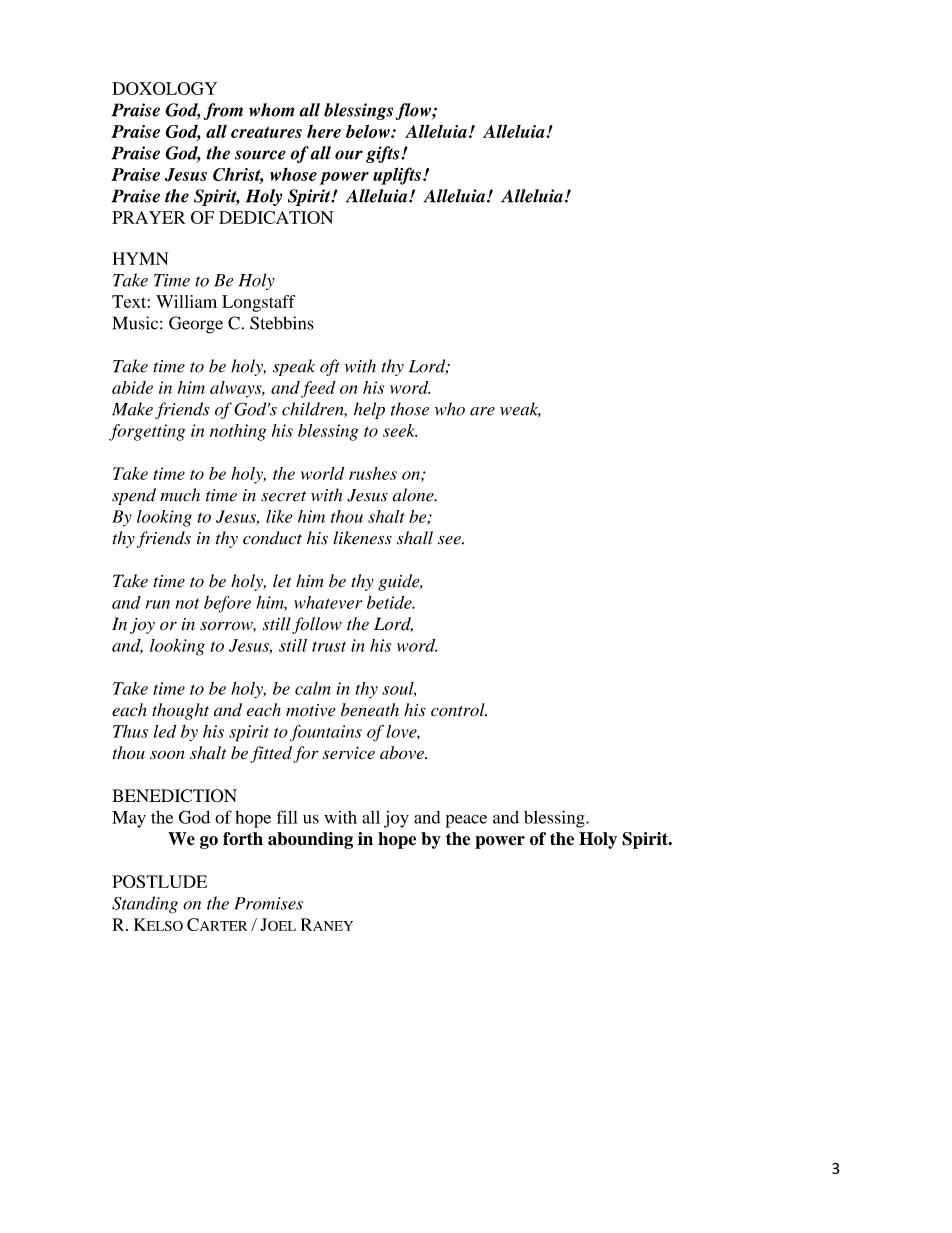 This screenshot has height=1233, width=952. I want to click on William, so click(186, 301).
